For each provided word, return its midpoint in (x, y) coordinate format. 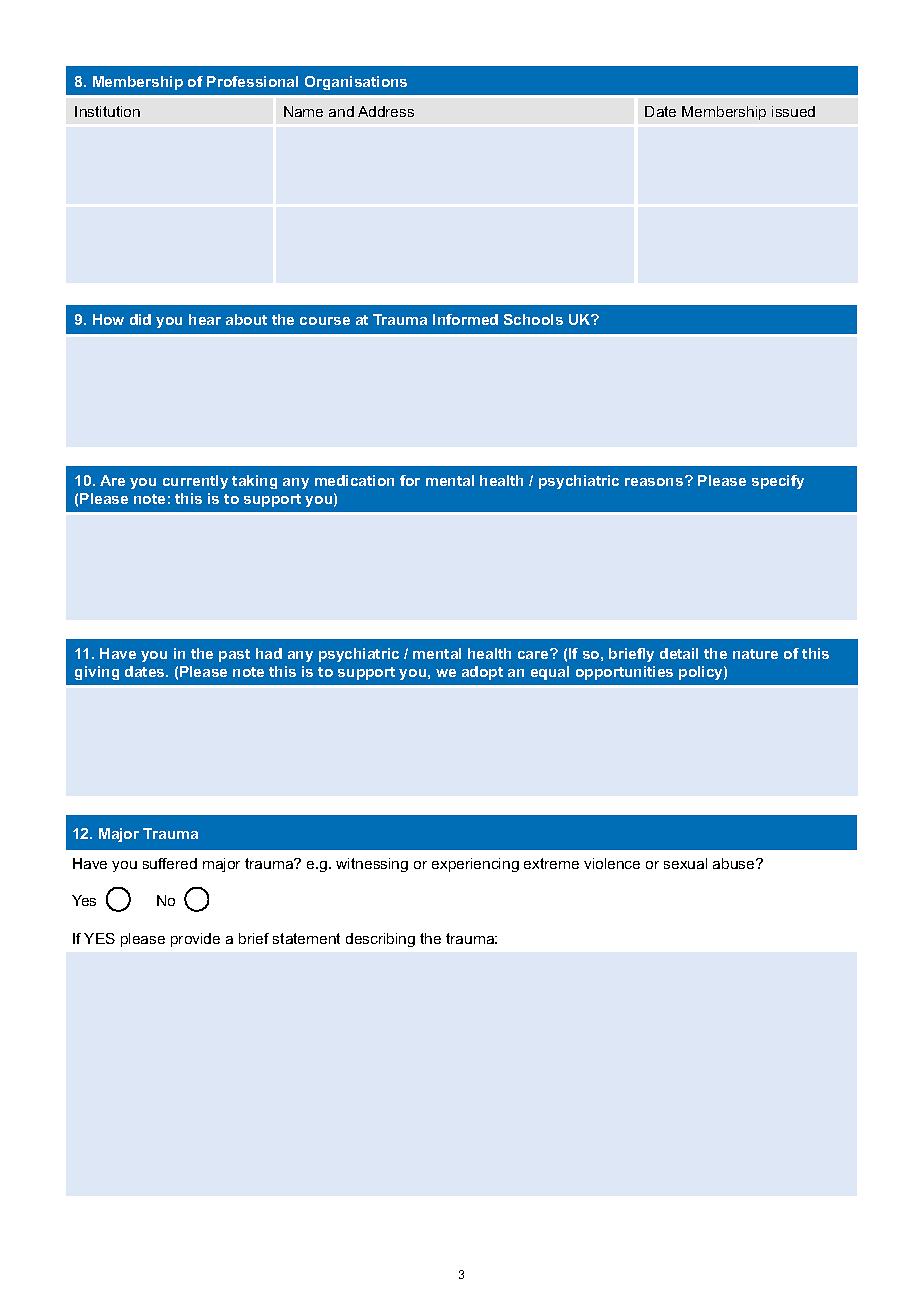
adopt (482, 673)
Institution (107, 111)
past (234, 655)
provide (195, 940)
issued (793, 111)
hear (205, 319)
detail (679, 653)
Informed (465, 319)
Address (386, 111)
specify (778, 482)
